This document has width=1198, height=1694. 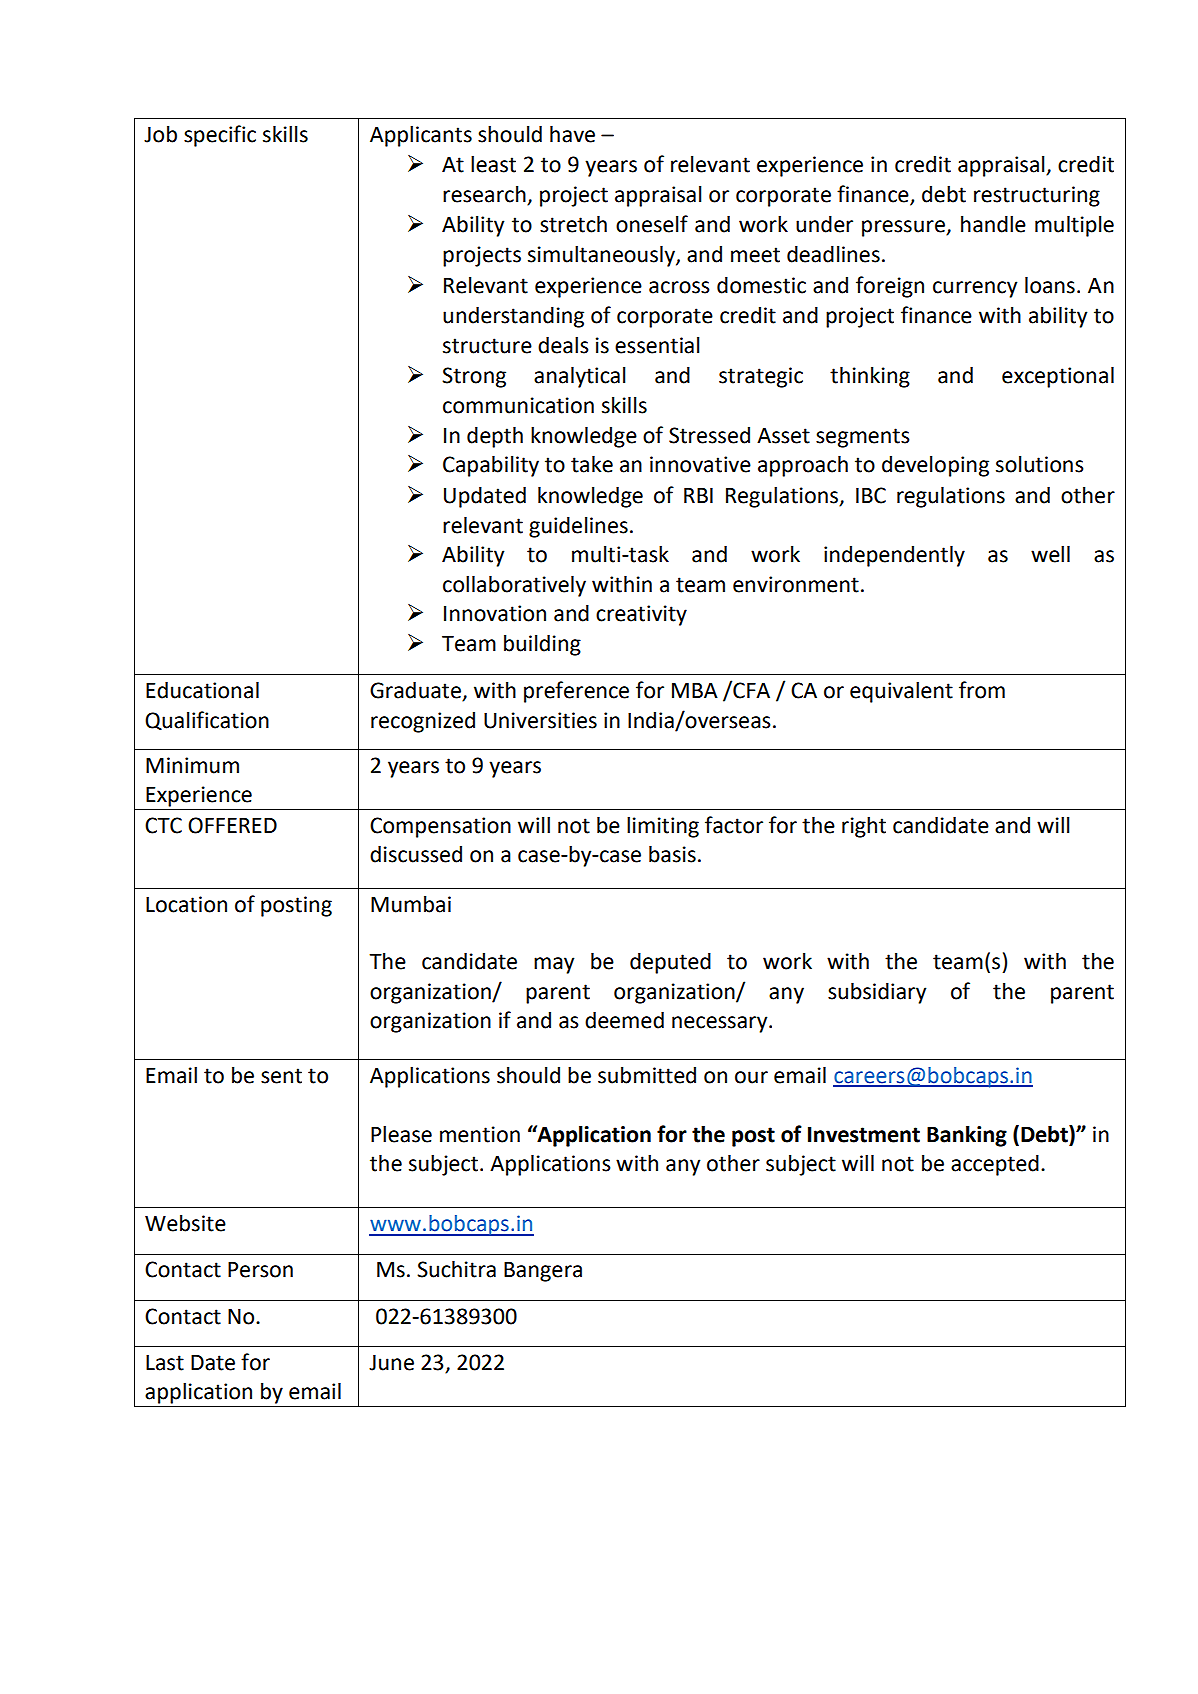 I want to click on Person, so click(x=260, y=1270).
